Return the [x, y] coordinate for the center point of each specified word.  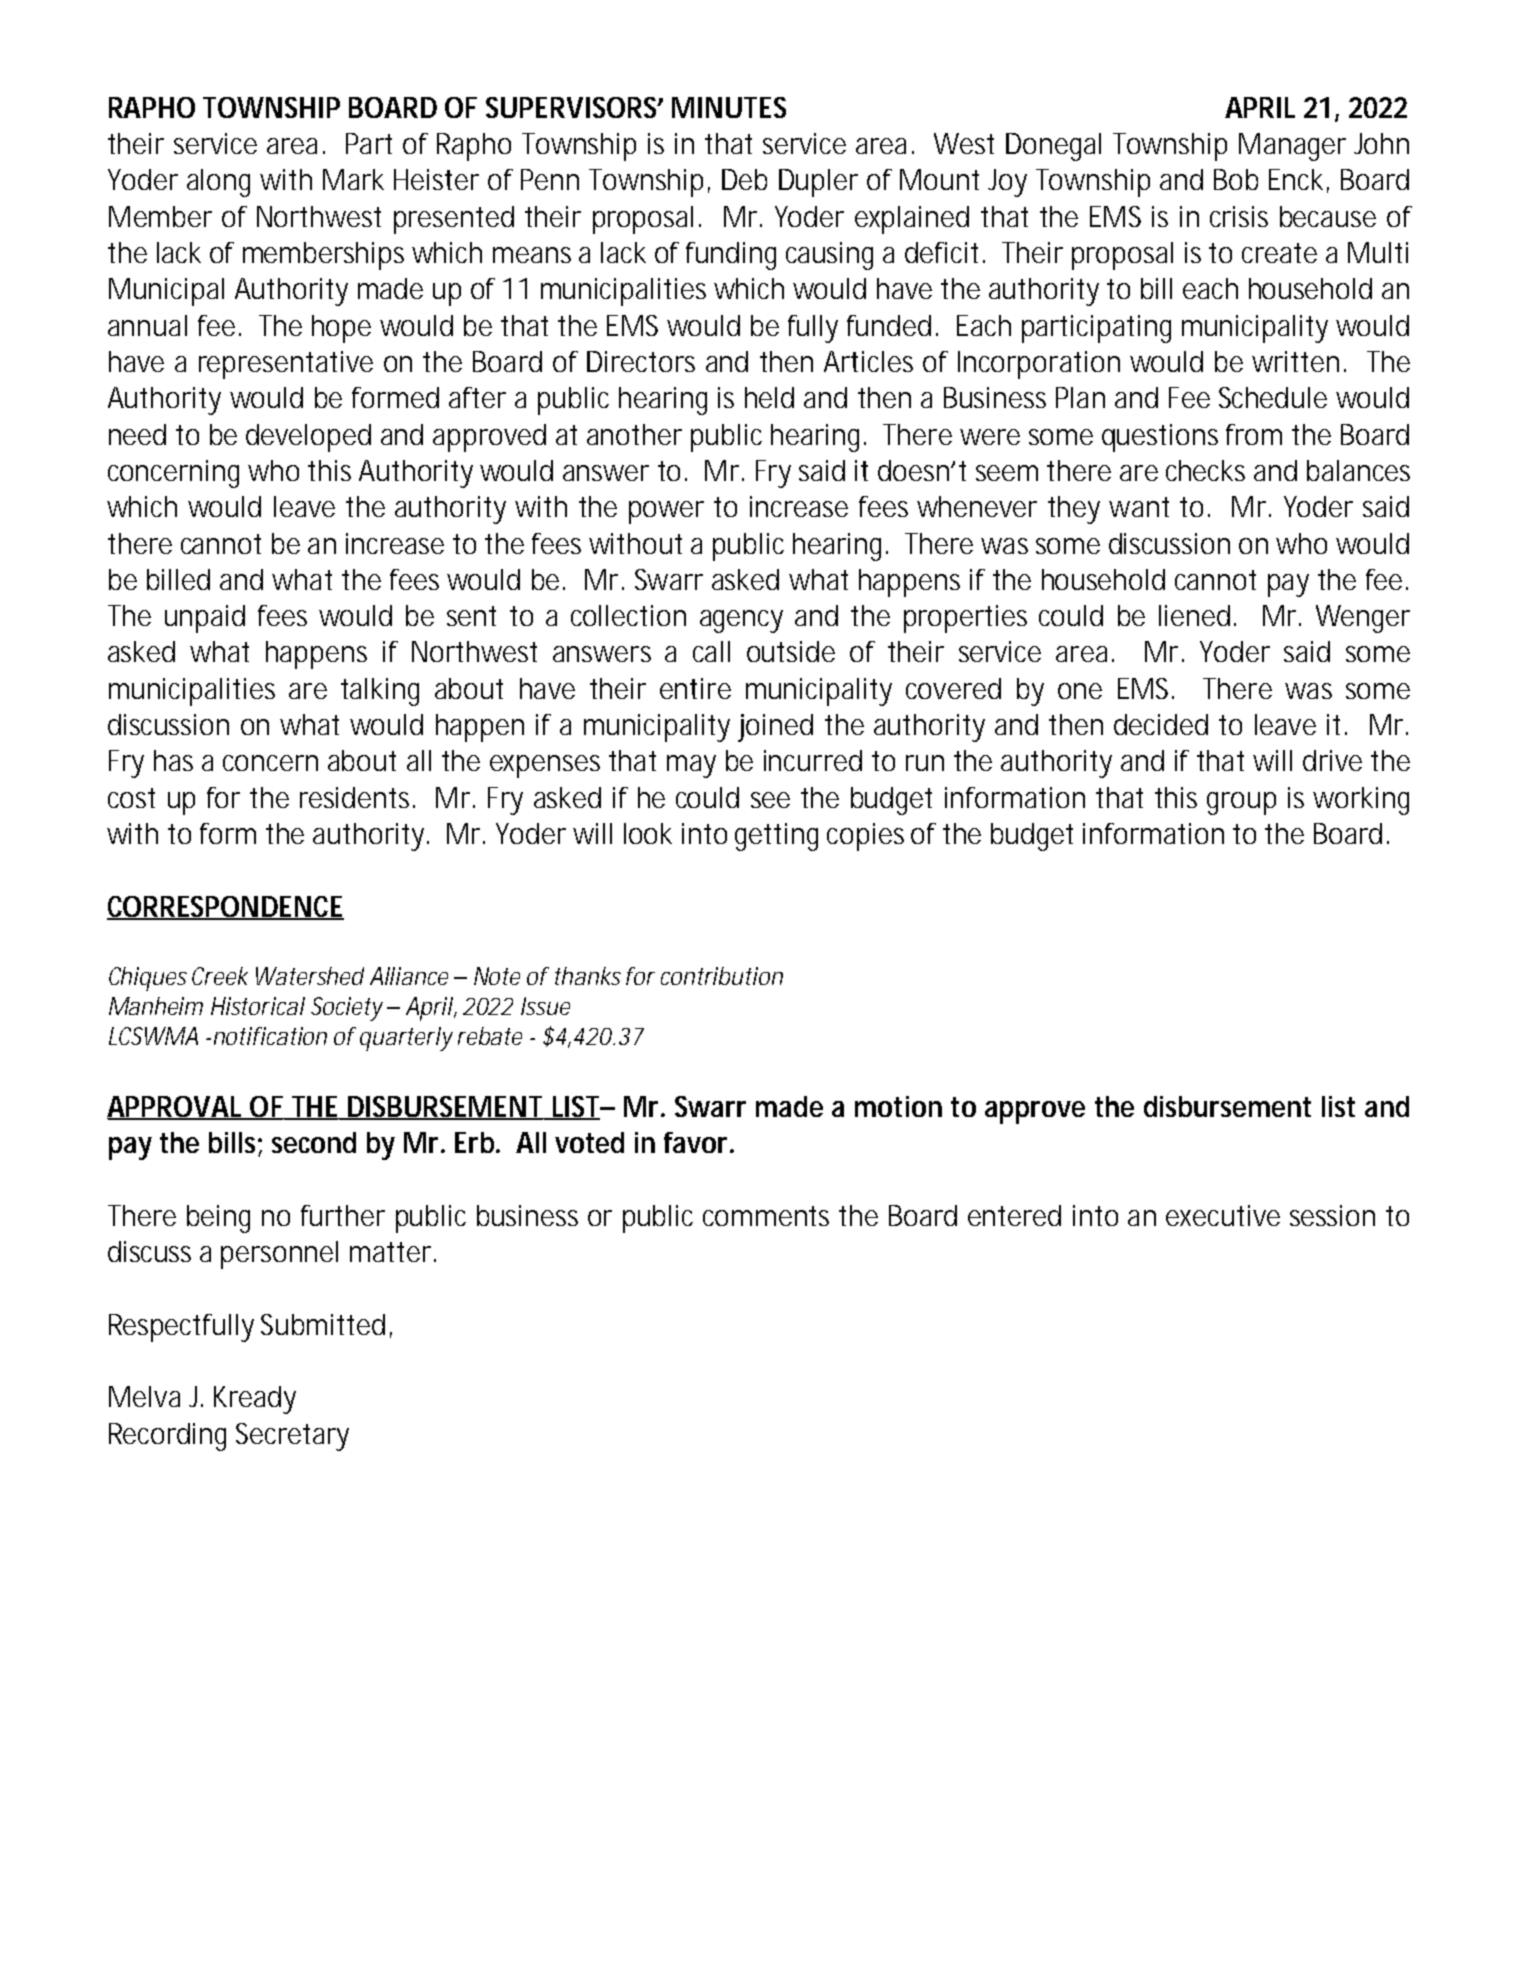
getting [776, 837]
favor [698, 1142]
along [218, 183]
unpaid [205, 619]
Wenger [1363, 619]
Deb [744, 179]
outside [791, 651]
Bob [1236, 179]
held [769, 397]
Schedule [1273, 397]
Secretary [292, 1437]
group [1241, 803]
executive [1223, 1215]
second [314, 1142]
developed [308, 438]
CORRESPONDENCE [225, 908]
